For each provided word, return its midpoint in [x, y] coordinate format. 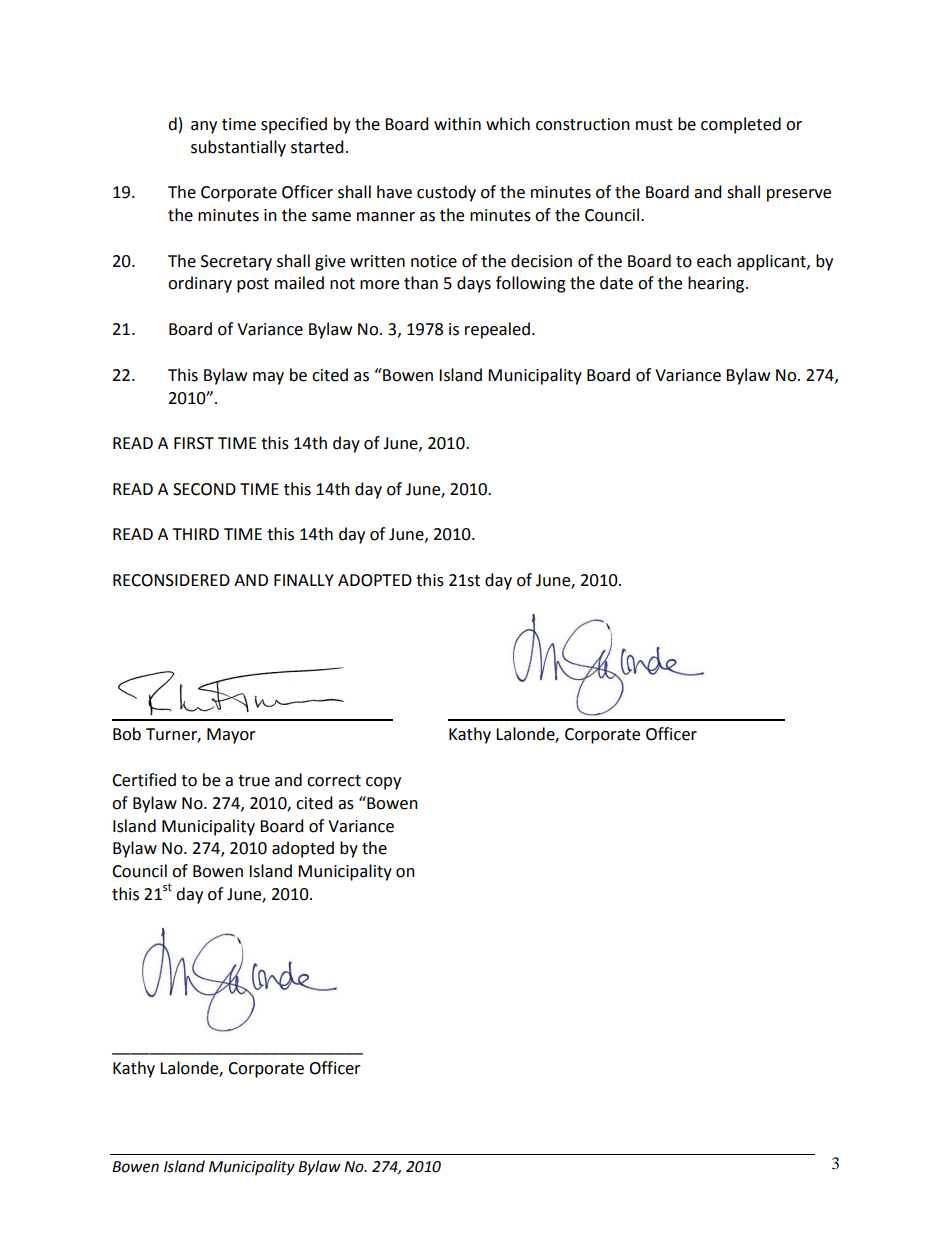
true [254, 781]
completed [741, 125]
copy [383, 783]
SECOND [204, 489]
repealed [497, 330]
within [457, 124]
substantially [238, 148]
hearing [717, 284]
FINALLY [304, 580]
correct [334, 781]
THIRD [195, 534]
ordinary [200, 284]
